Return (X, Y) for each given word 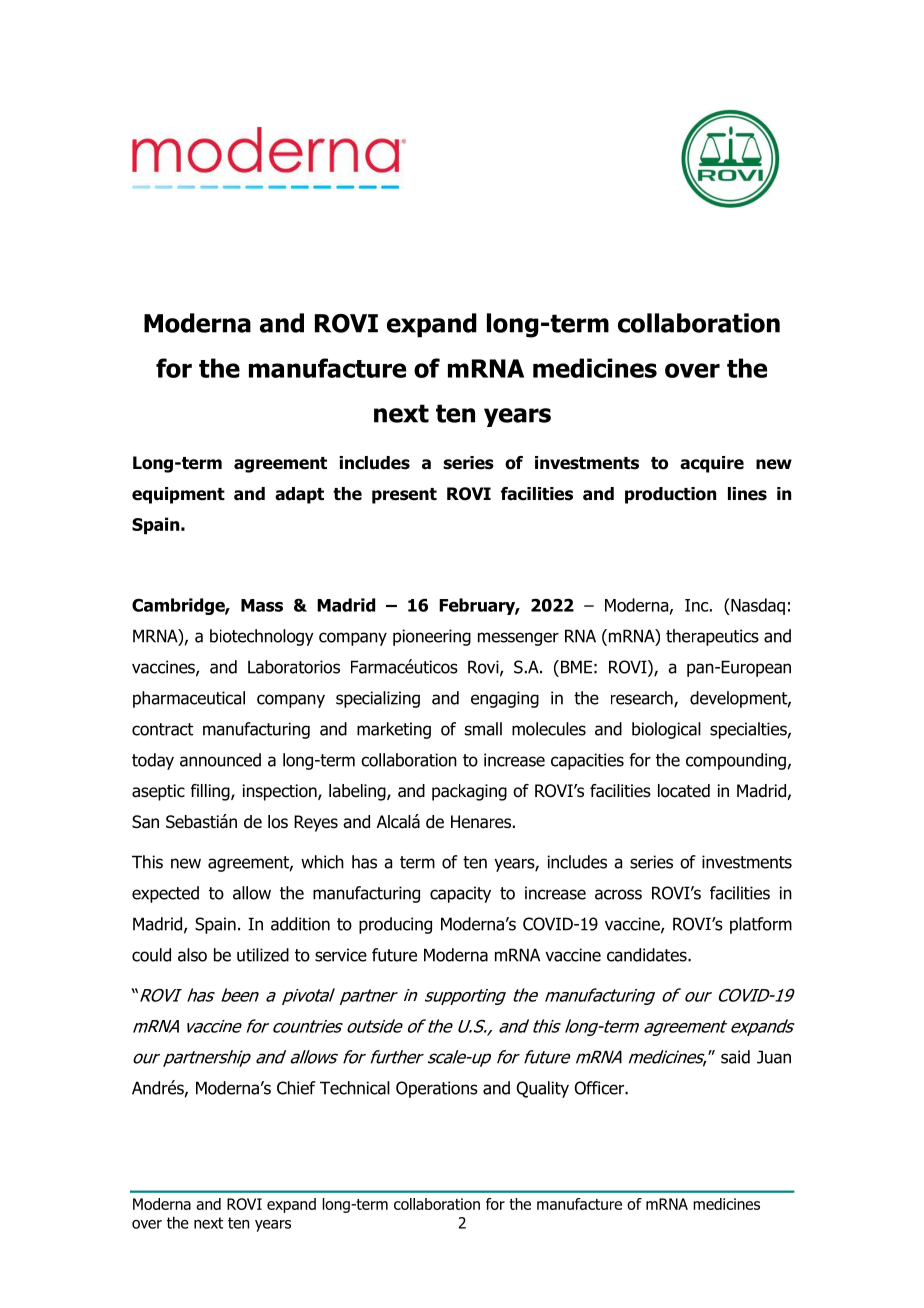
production (670, 495)
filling (211, 792)
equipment (178, 495)
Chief (296, 1088)
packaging (469, 792)
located (684, 791)
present (404, 496)
